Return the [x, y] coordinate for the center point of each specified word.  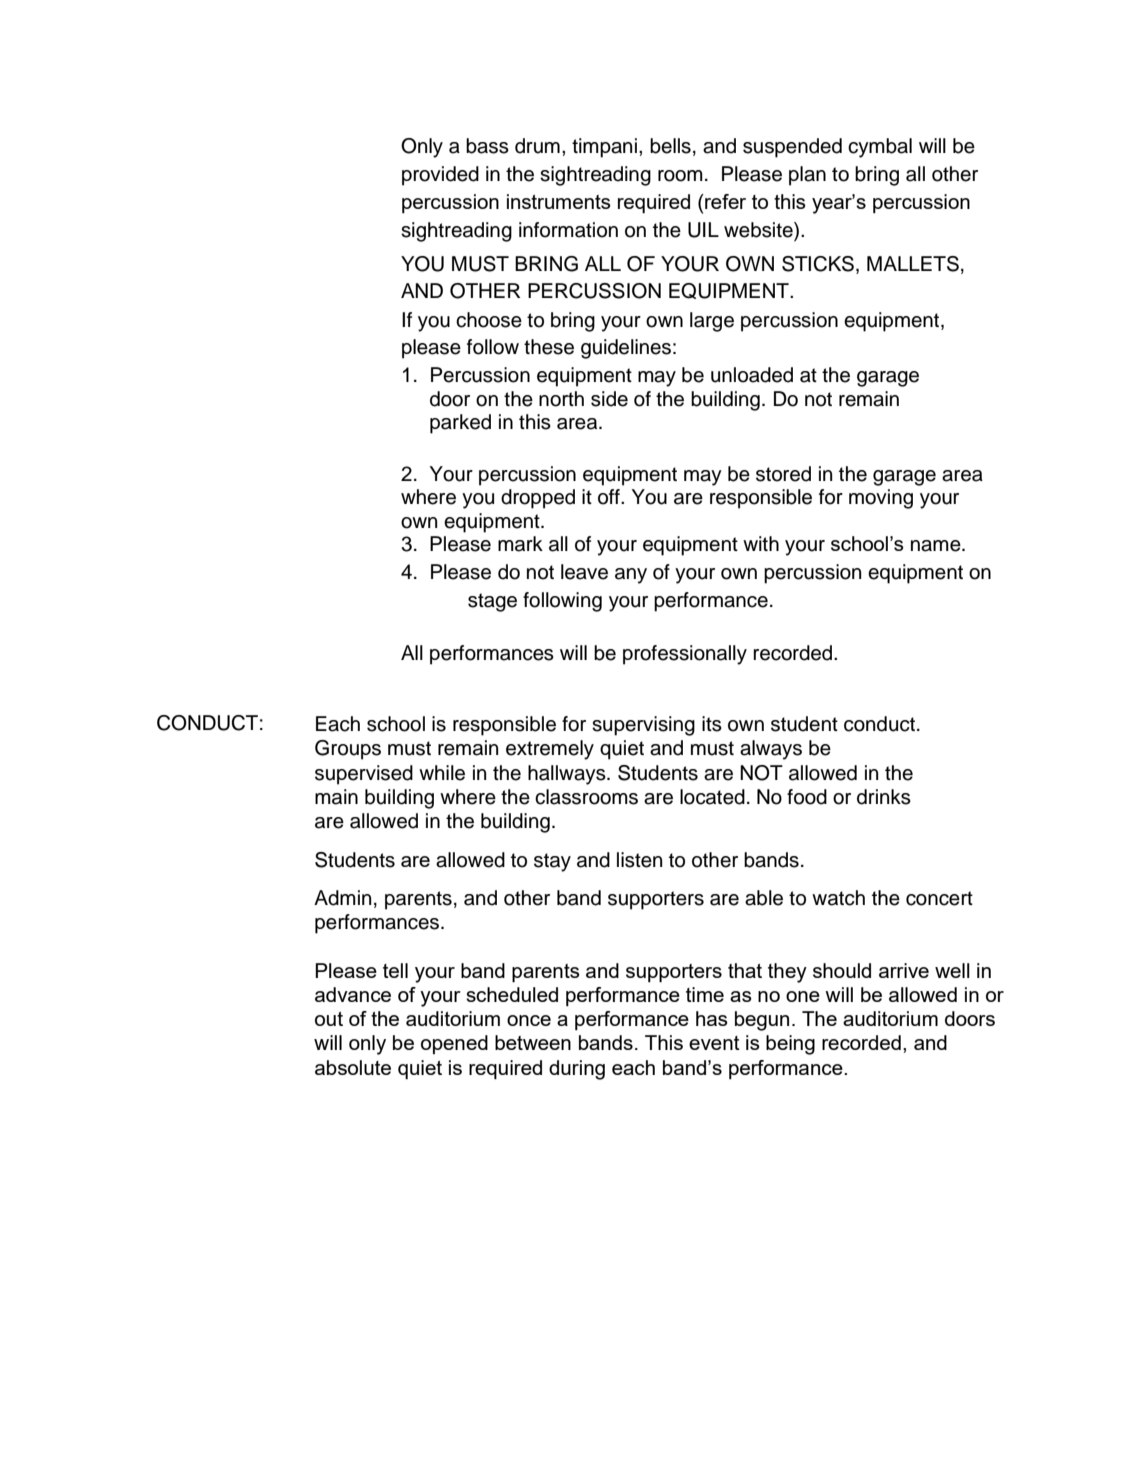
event [714, 1043]
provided [440, 176]
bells [670, 146]
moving [881, 499]
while [442, 773]
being [790, 1045]
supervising [643, 726]
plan [807, 176]
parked [460, 424]
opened [454, 1044]
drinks [884, 797]
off [610, 497]
